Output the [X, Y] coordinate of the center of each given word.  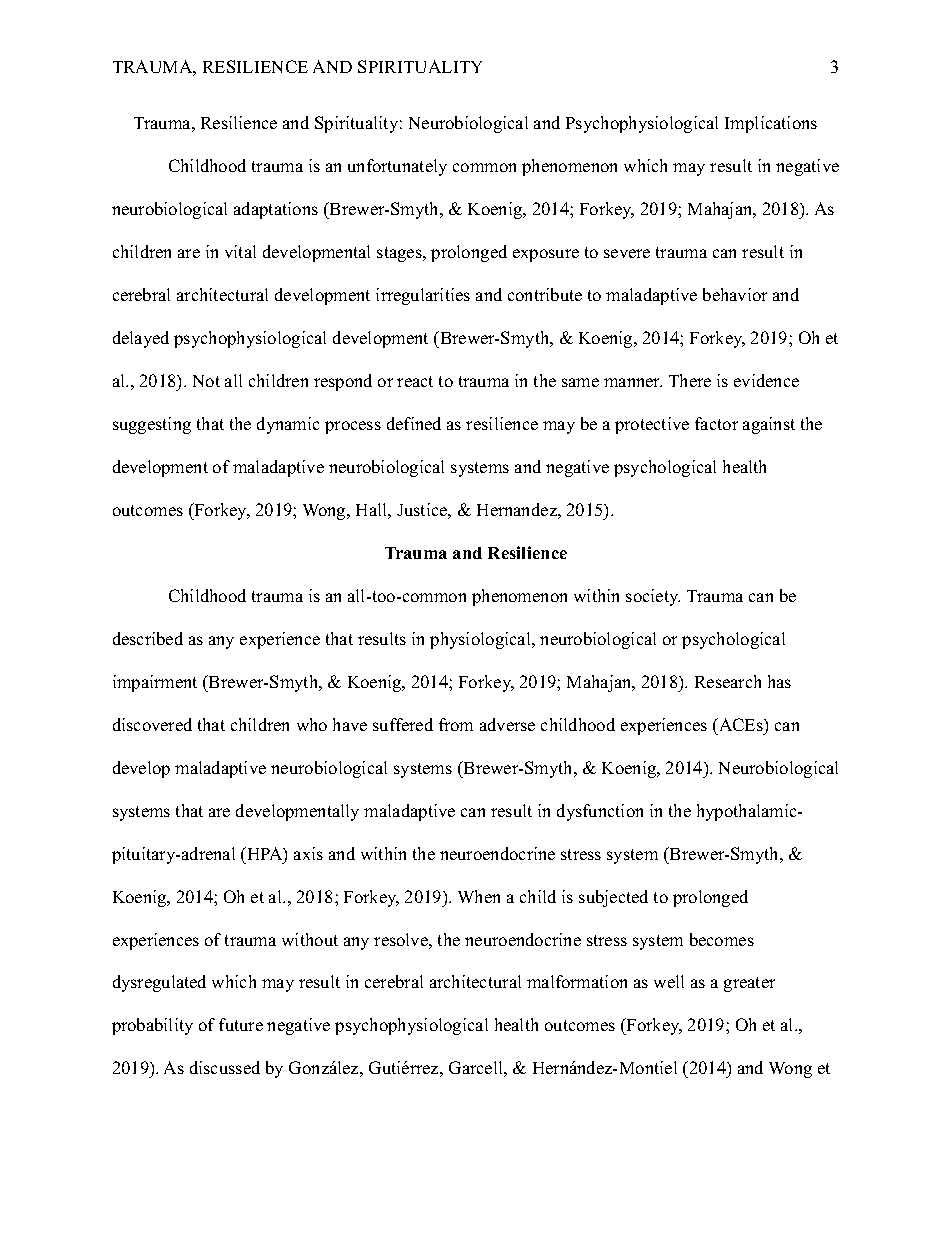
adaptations [276, 210]
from [456, 724]
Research [728, 681]
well [669, 981]
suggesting [152, 425]
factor [716, 423]
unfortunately [397, 167]
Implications [771, 124]
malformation [577, 981]
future [241, 1024]
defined [414, 423]
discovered [152, 724]
